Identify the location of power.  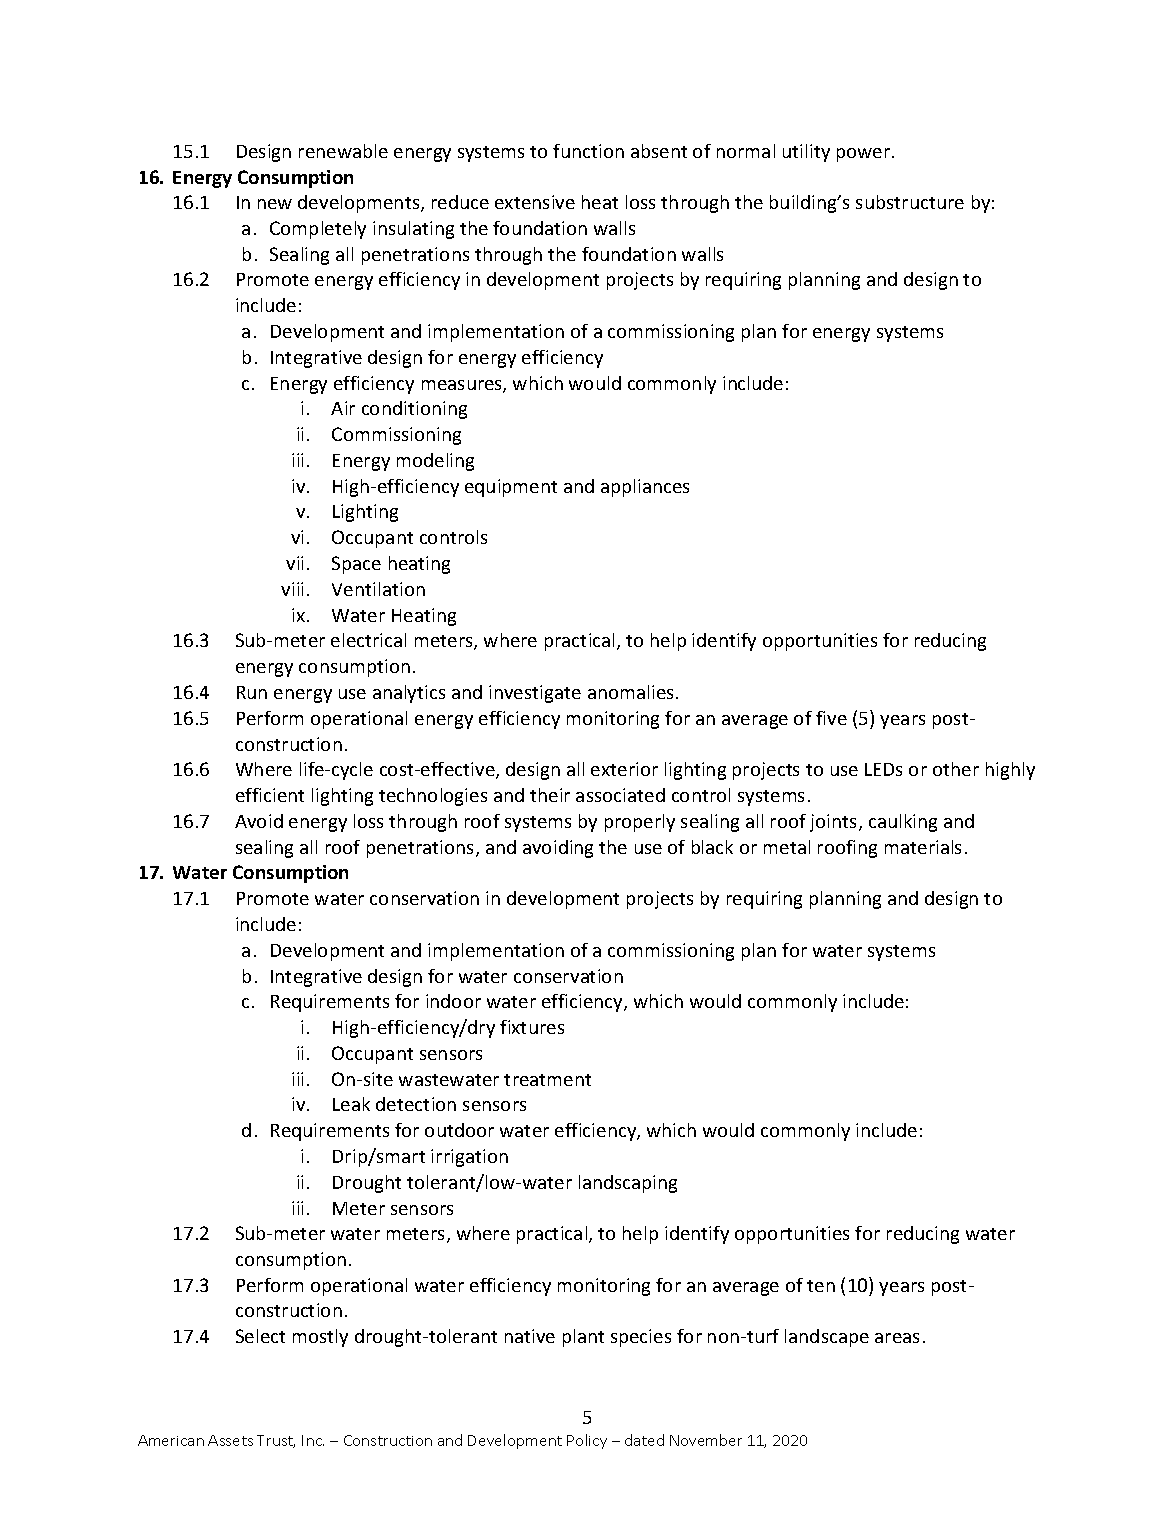
(865, 155).
